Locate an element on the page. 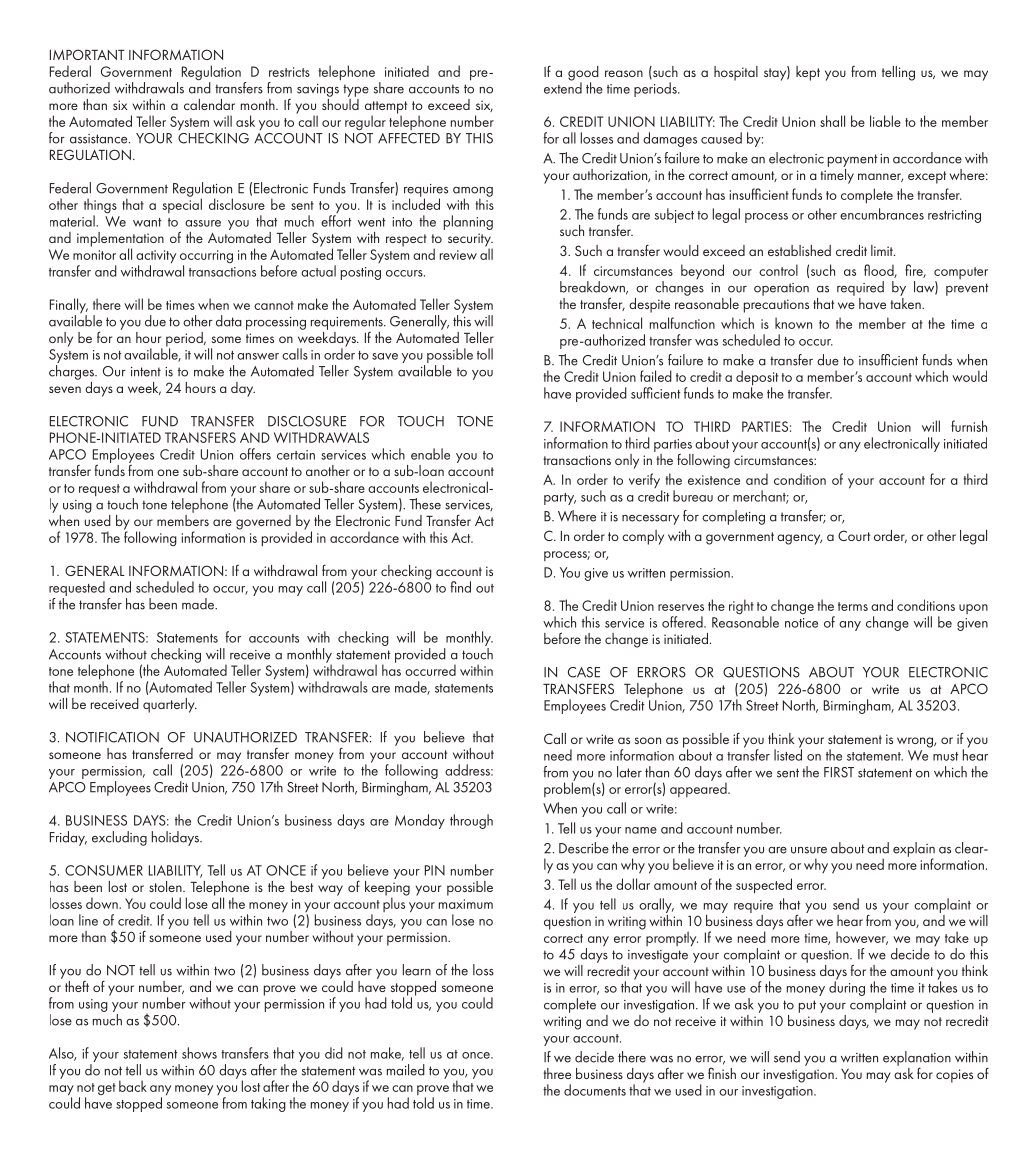 Image resolution: width=1036 pixels, height=1166 pixels. FIRST is located at coordinates (839, 772).
